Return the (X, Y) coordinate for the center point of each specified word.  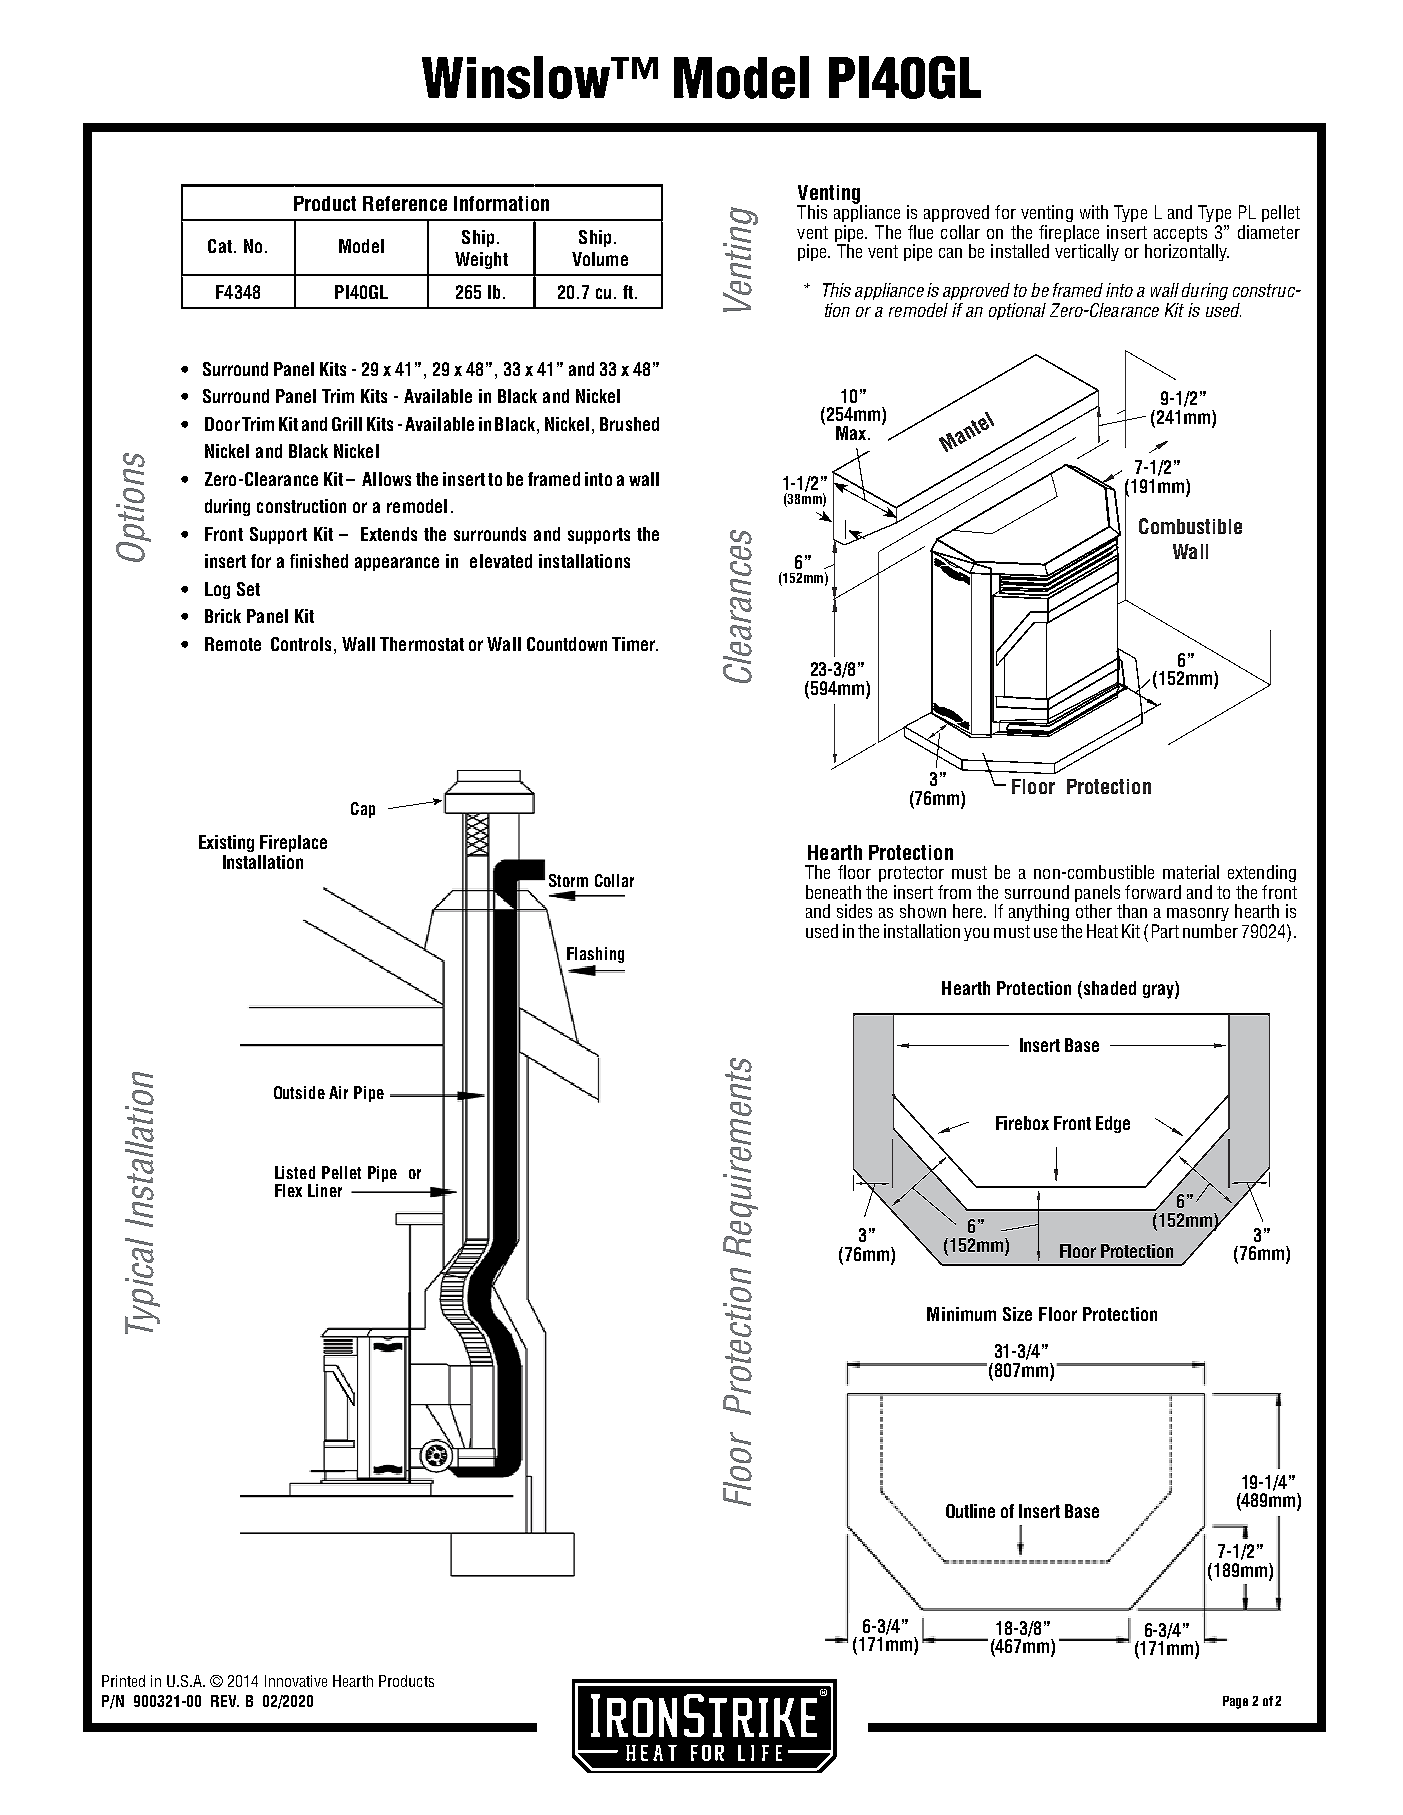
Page (1235, 1702)
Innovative (296, 1681)
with (1094, 212)
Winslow (517, 77)
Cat (220, 246)
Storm (568, 880)
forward (1153, 892)
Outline (970, 1511)
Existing (226, 843)
